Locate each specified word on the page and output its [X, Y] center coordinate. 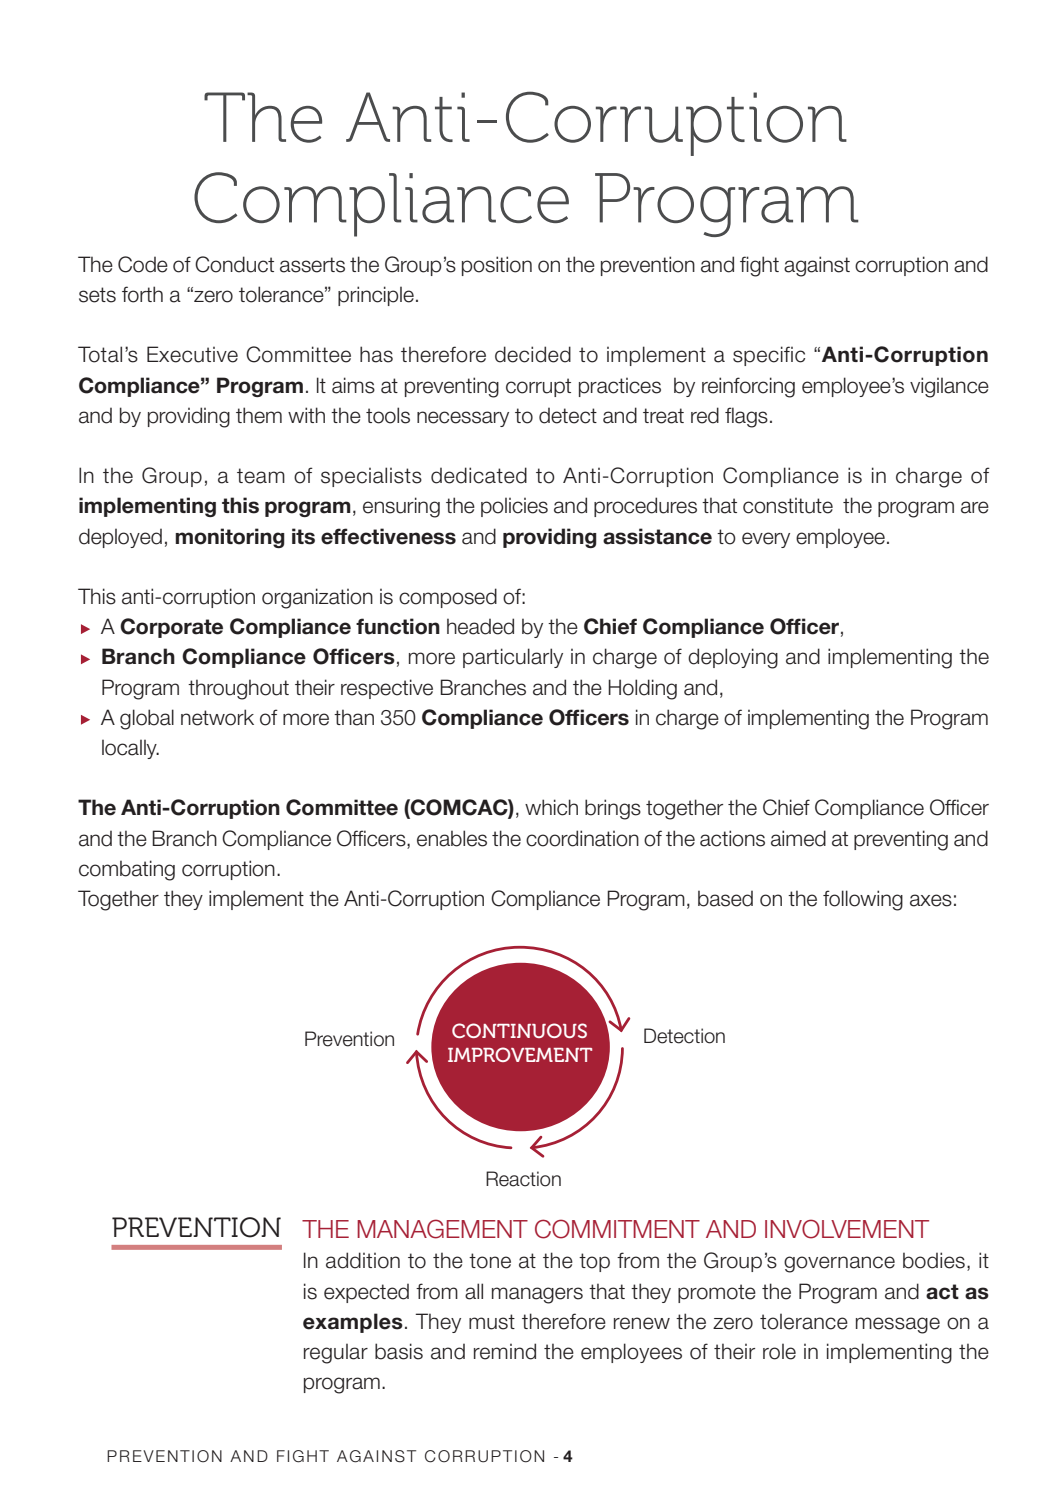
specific [769, 356]
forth [142, 294]
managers [537, 1295]
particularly [513, 658]
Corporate [171, 628]
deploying [733, 658]
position [497, 266]
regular [336, 1353]
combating [127, 870]
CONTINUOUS [519, 1030]
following [863, 900]
